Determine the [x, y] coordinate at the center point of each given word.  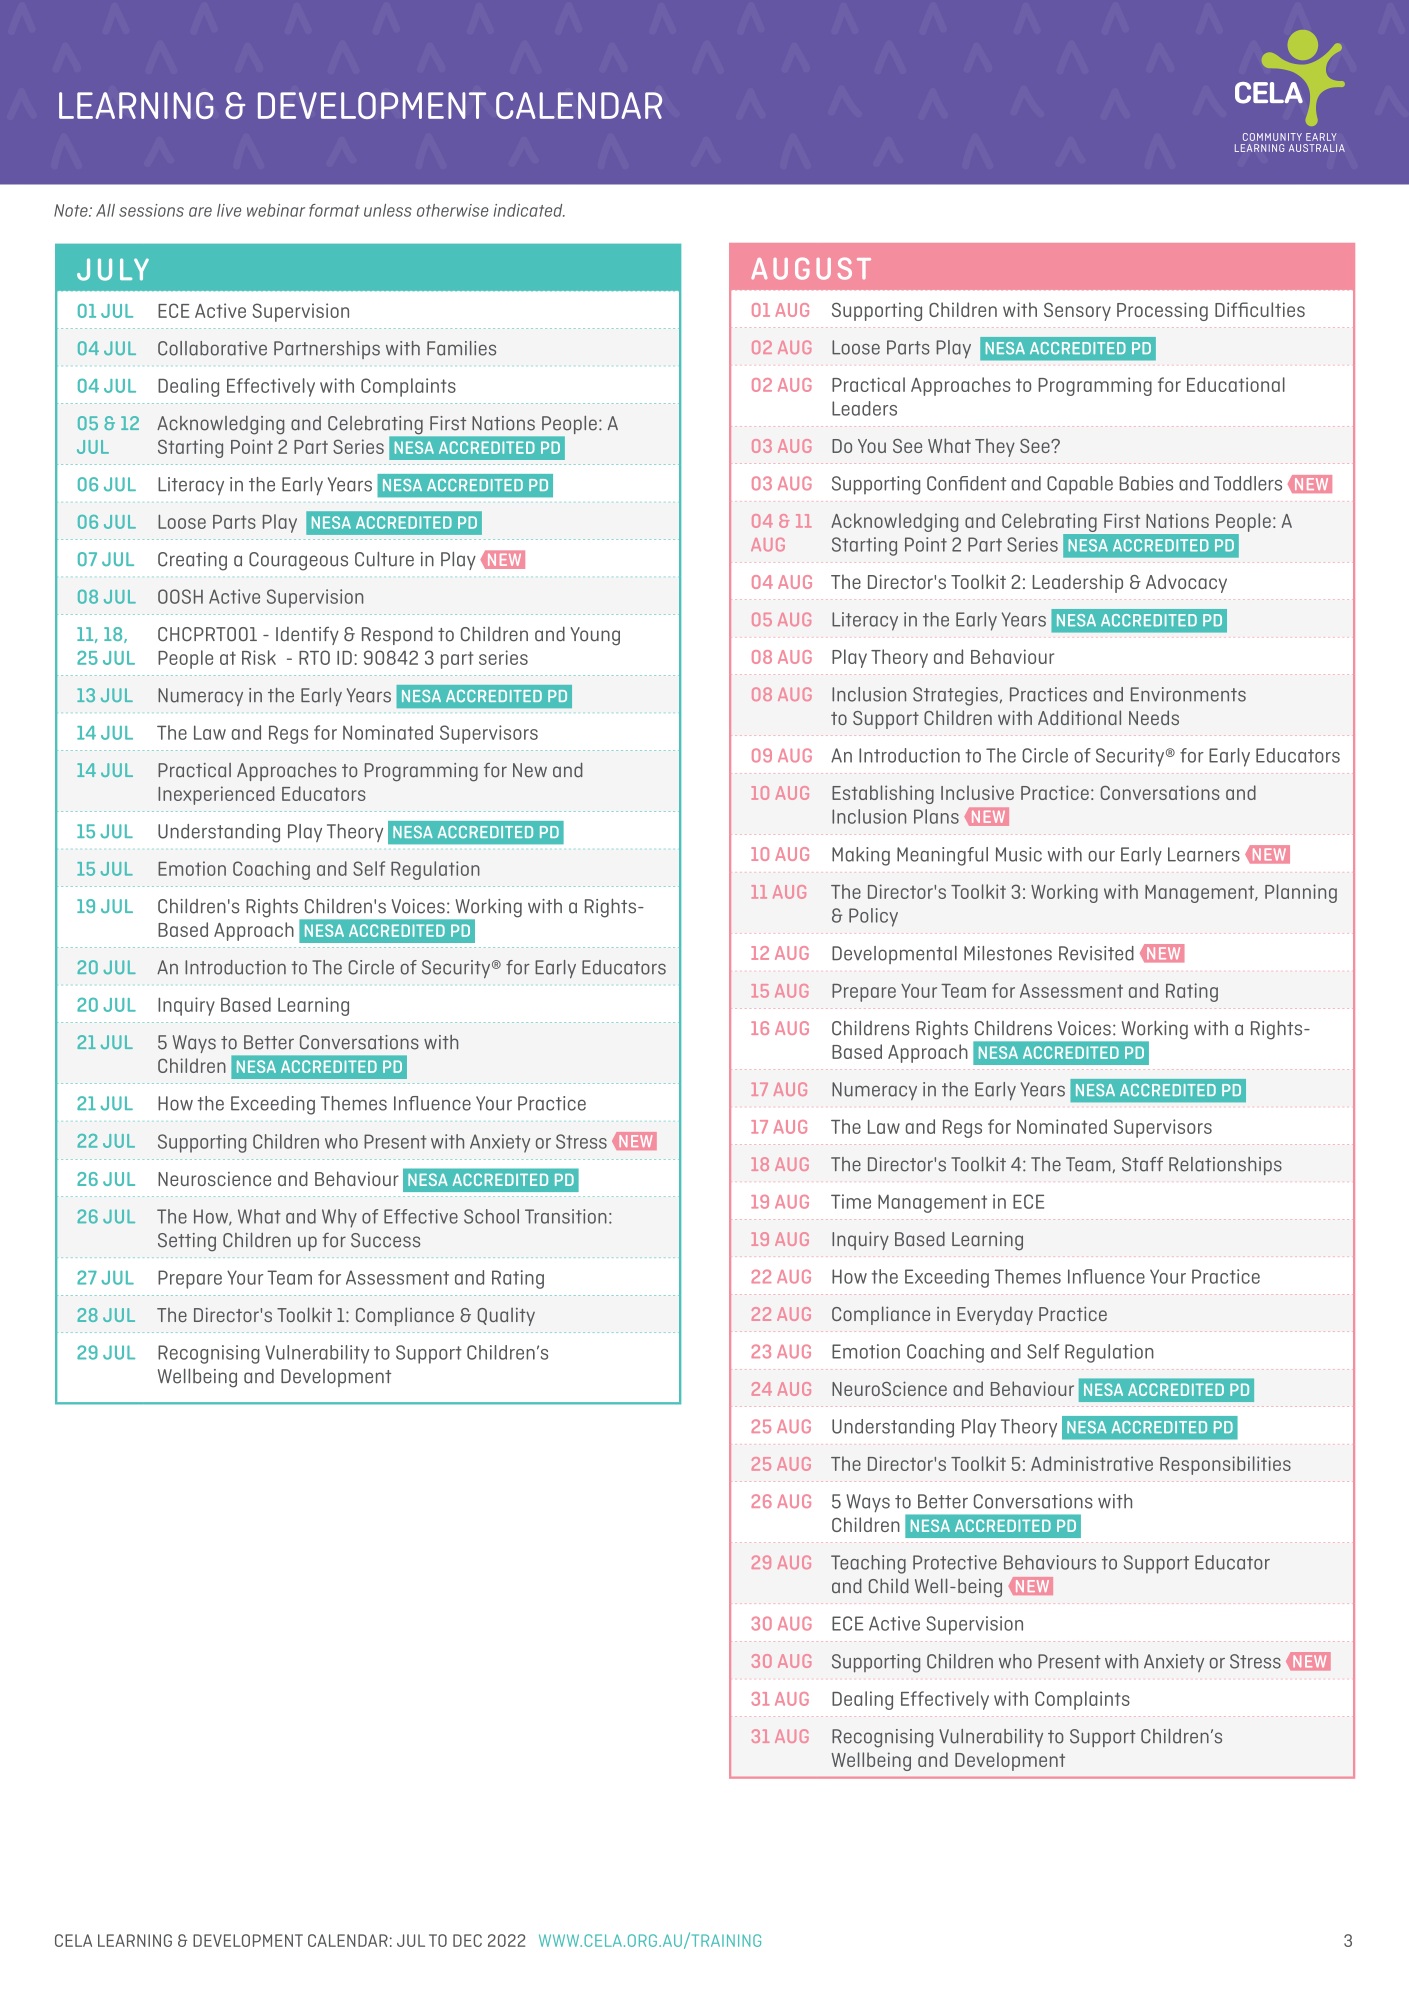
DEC [467, 1940]
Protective [955, 1562]
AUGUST [811, 269]
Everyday [995, 1315]
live [229, 210]
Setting [187, 1242]
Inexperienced [216, 795]
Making [861, 856]
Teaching [868, 1564]
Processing [1162, 311]
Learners [1204, 854]
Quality [506, 1317]
